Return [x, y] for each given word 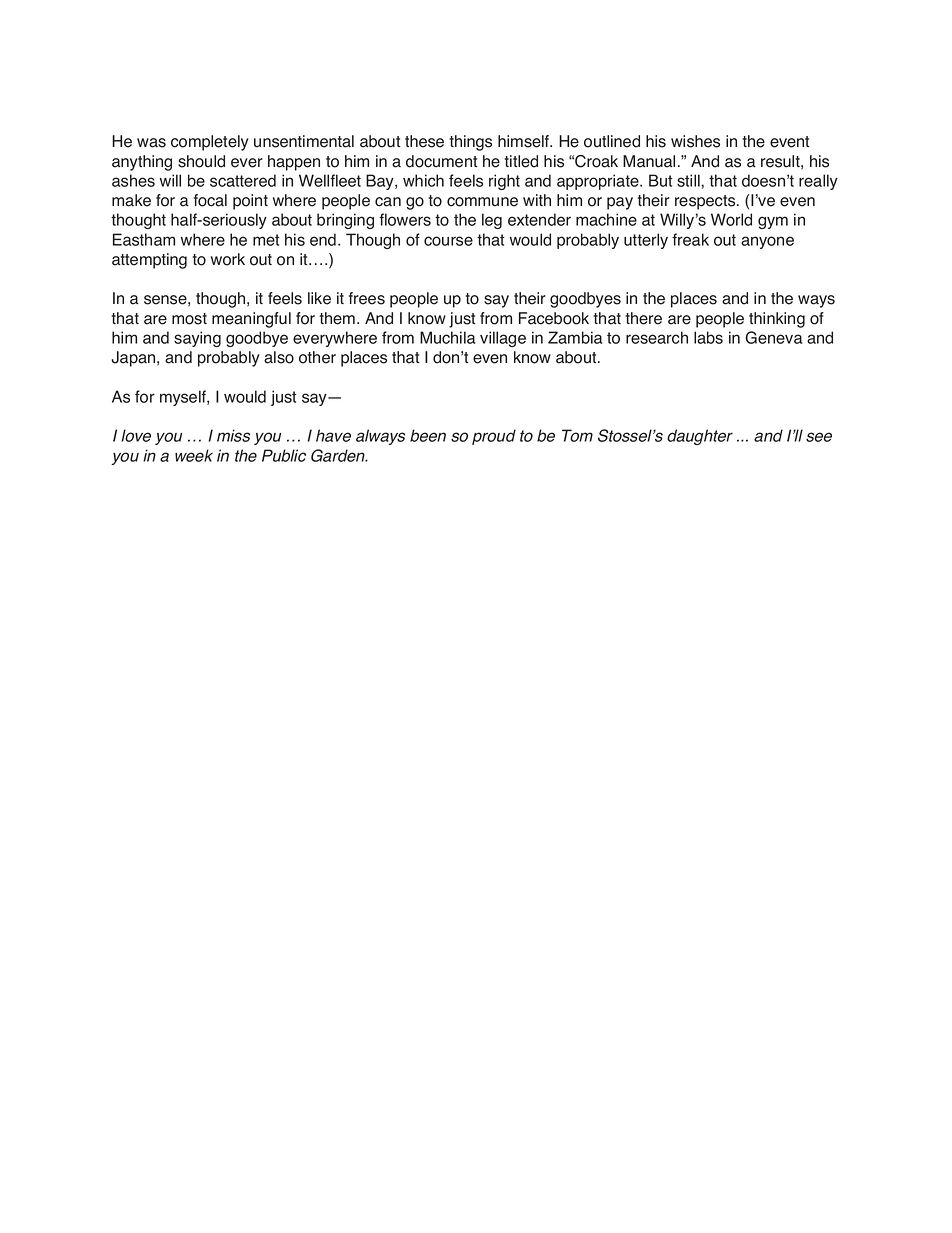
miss [233, 435]
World [731, 219]
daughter [700, 437]
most [189, 319]
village [503, 339]
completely [210, 143]
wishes [695, 141]
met [266, 240]
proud [494, 437]
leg [492, 221]
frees [367, 298]
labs [708, 337]
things [471, 143]
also [279, 357]
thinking [777, 320]
